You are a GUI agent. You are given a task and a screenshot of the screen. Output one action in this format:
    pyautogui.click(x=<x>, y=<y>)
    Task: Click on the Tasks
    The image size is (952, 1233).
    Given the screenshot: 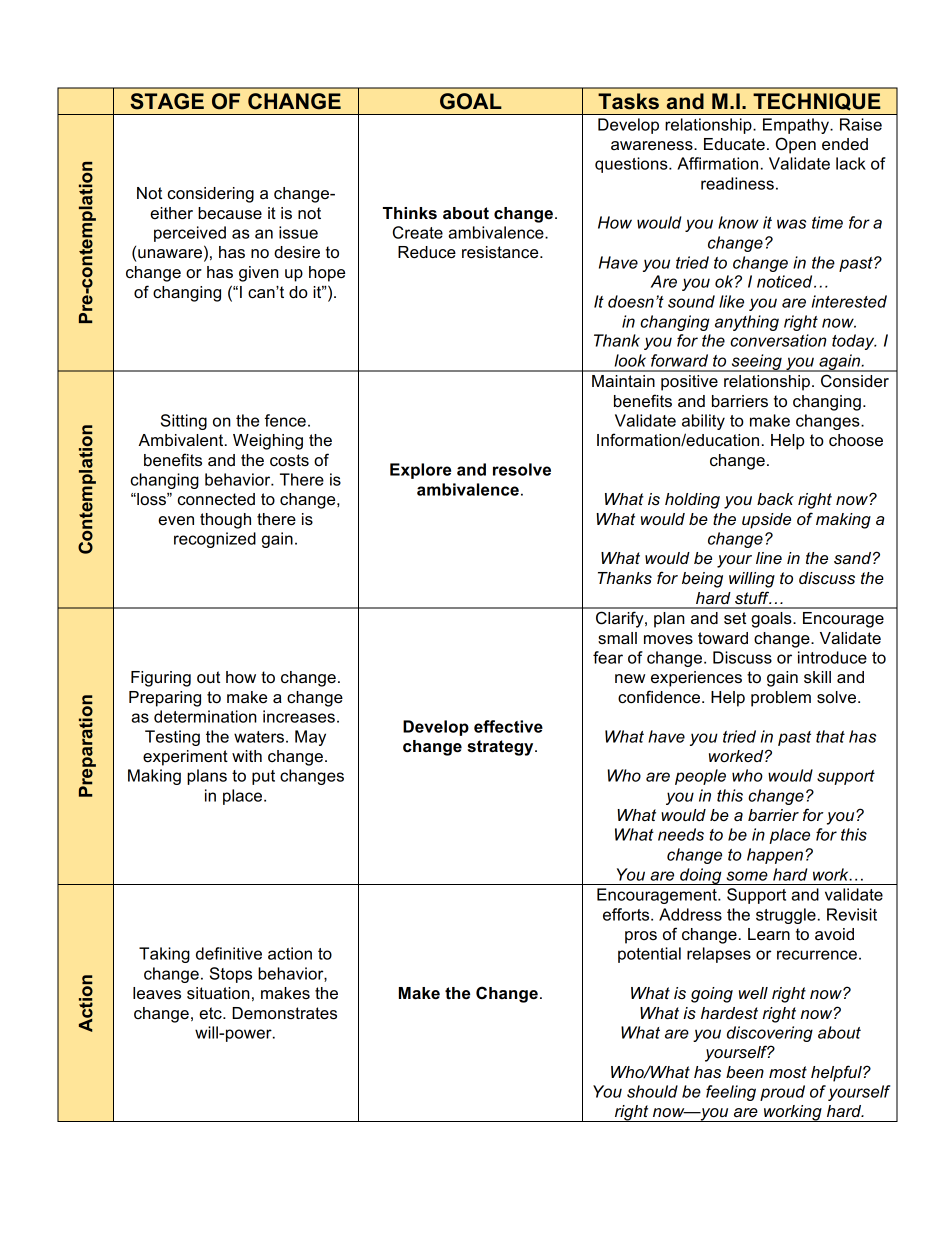 What is the action you would take?
    pyautogui.click(x=628, y=101)
